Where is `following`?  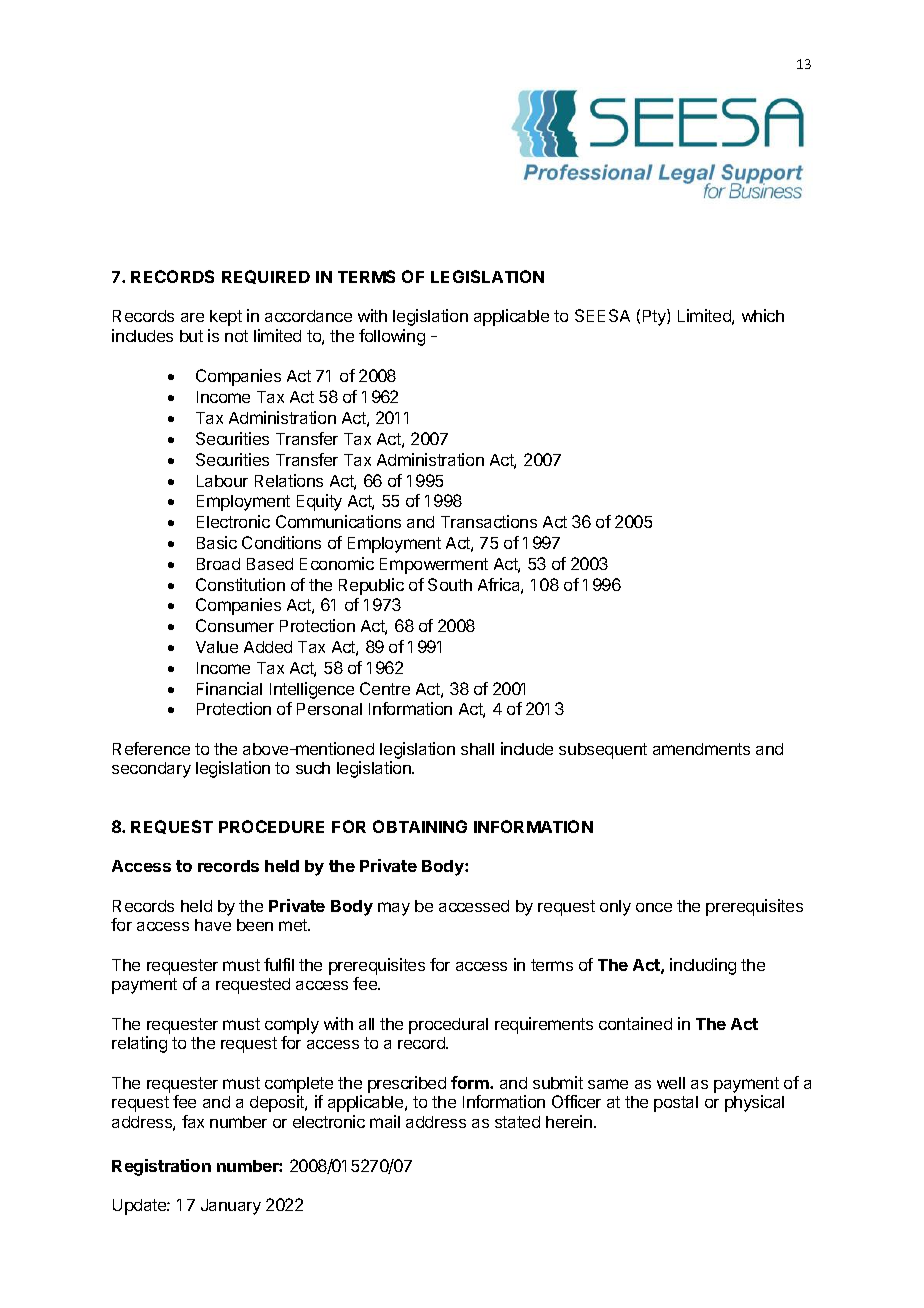
following is located at coordinates (392, 337).
